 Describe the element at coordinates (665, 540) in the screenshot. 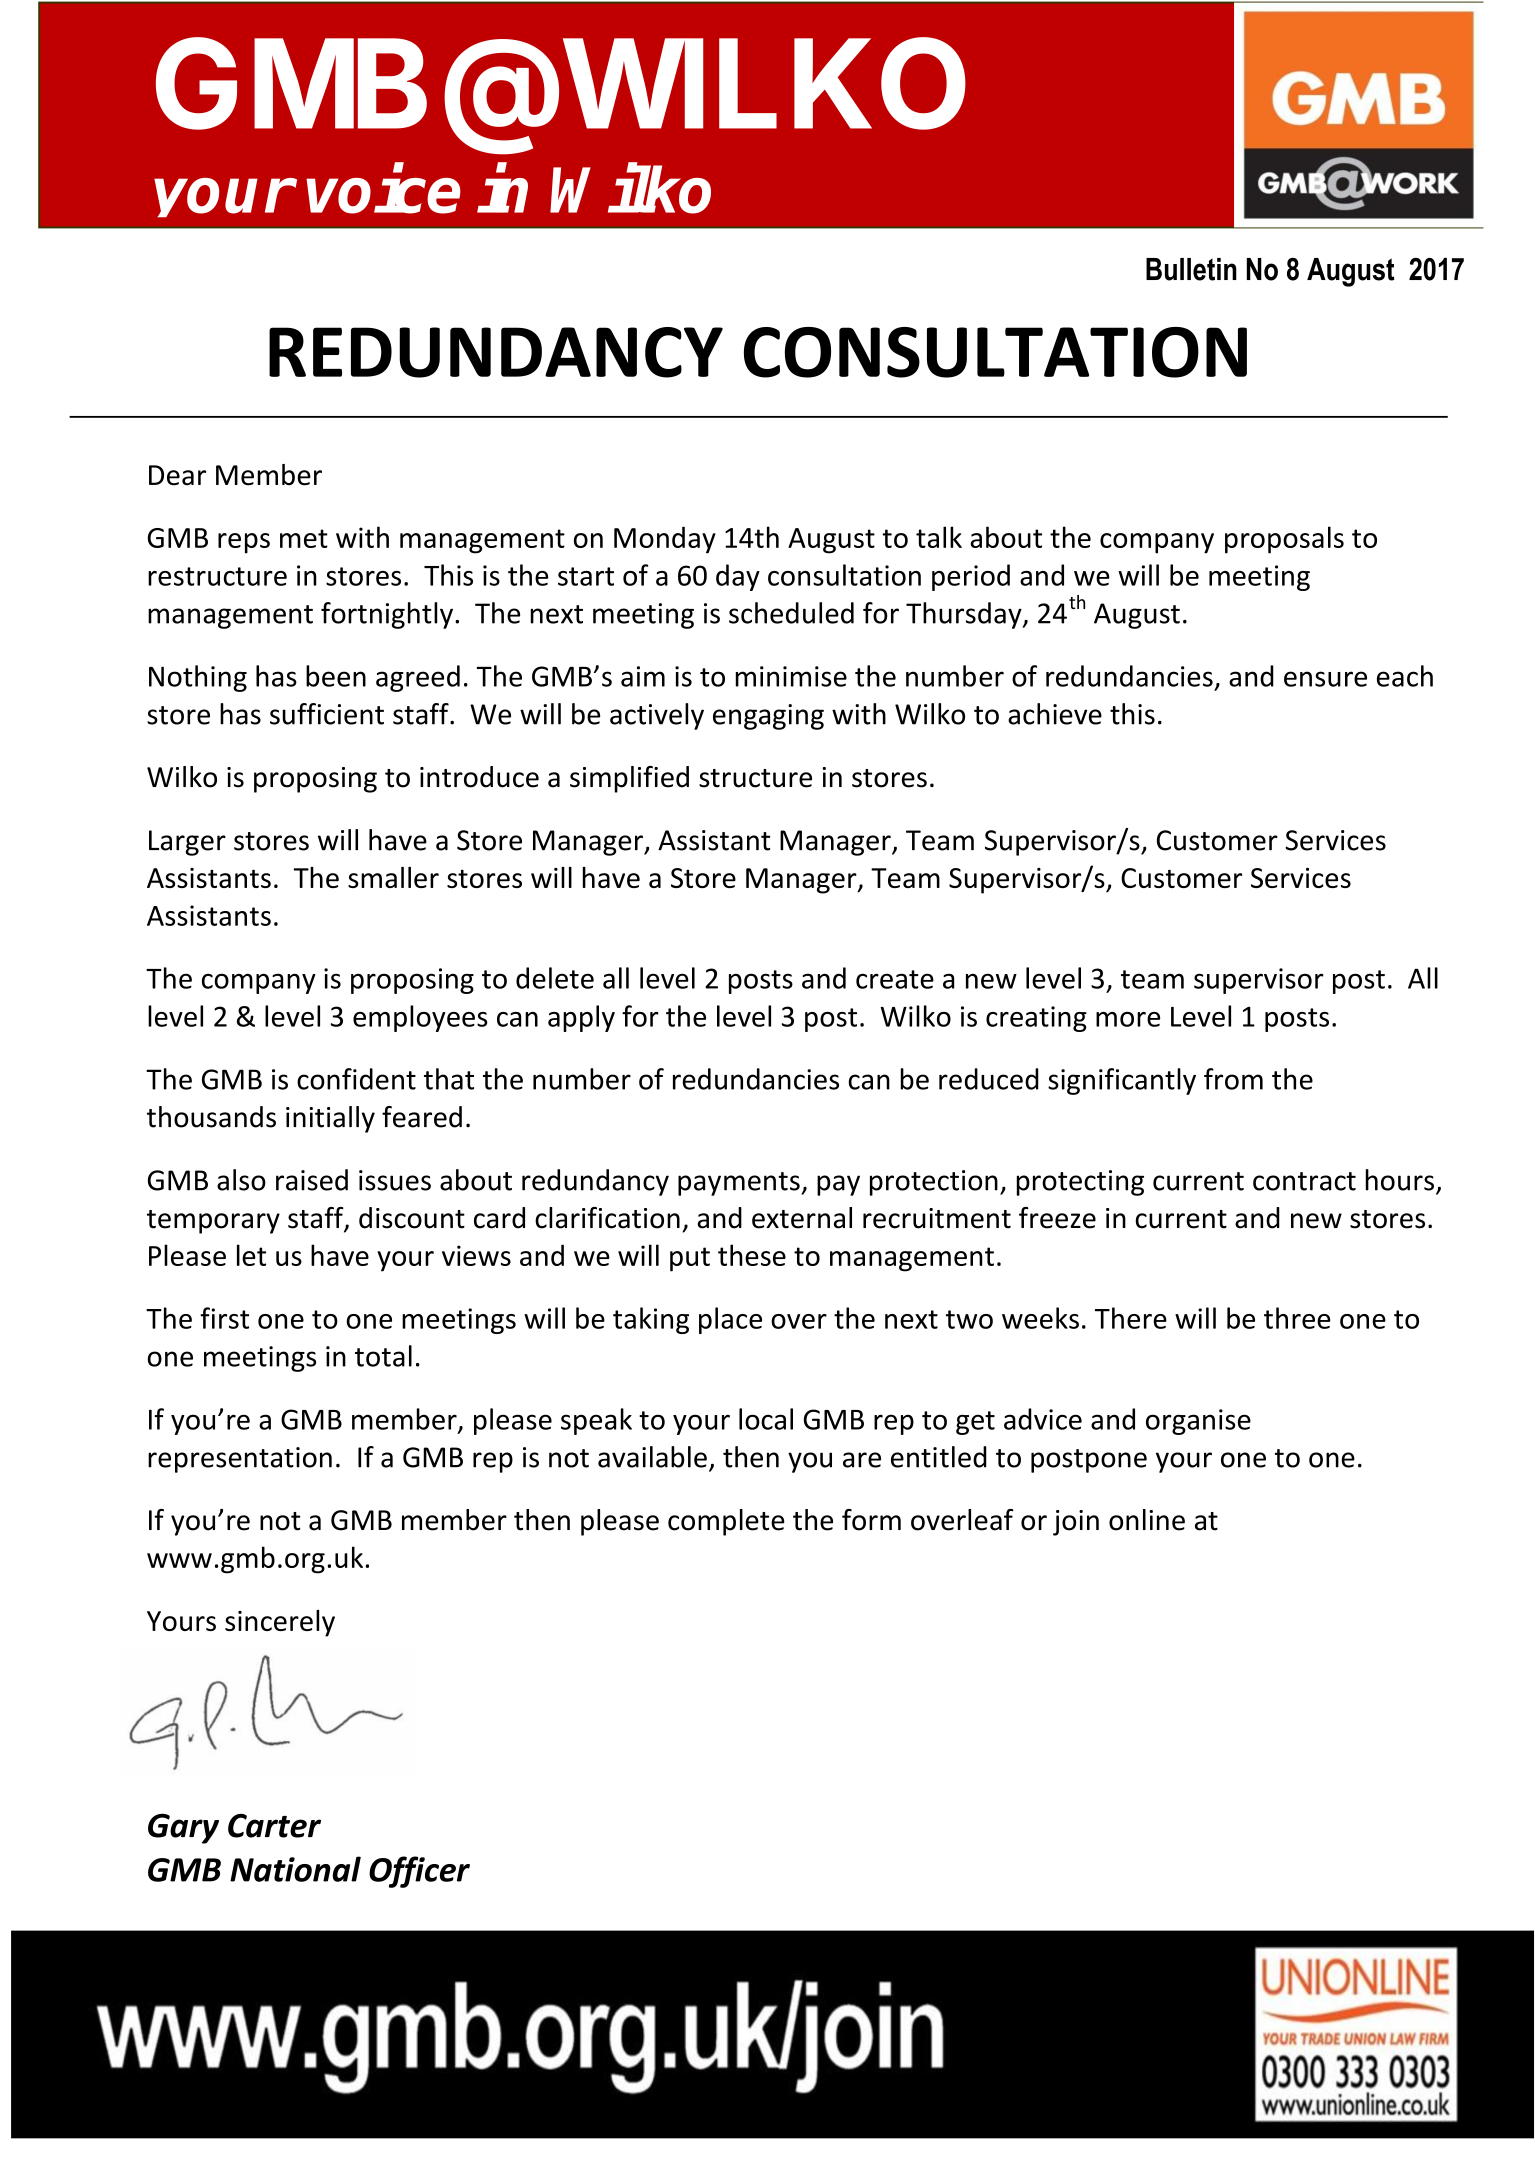

I see `Monday` at that location.
